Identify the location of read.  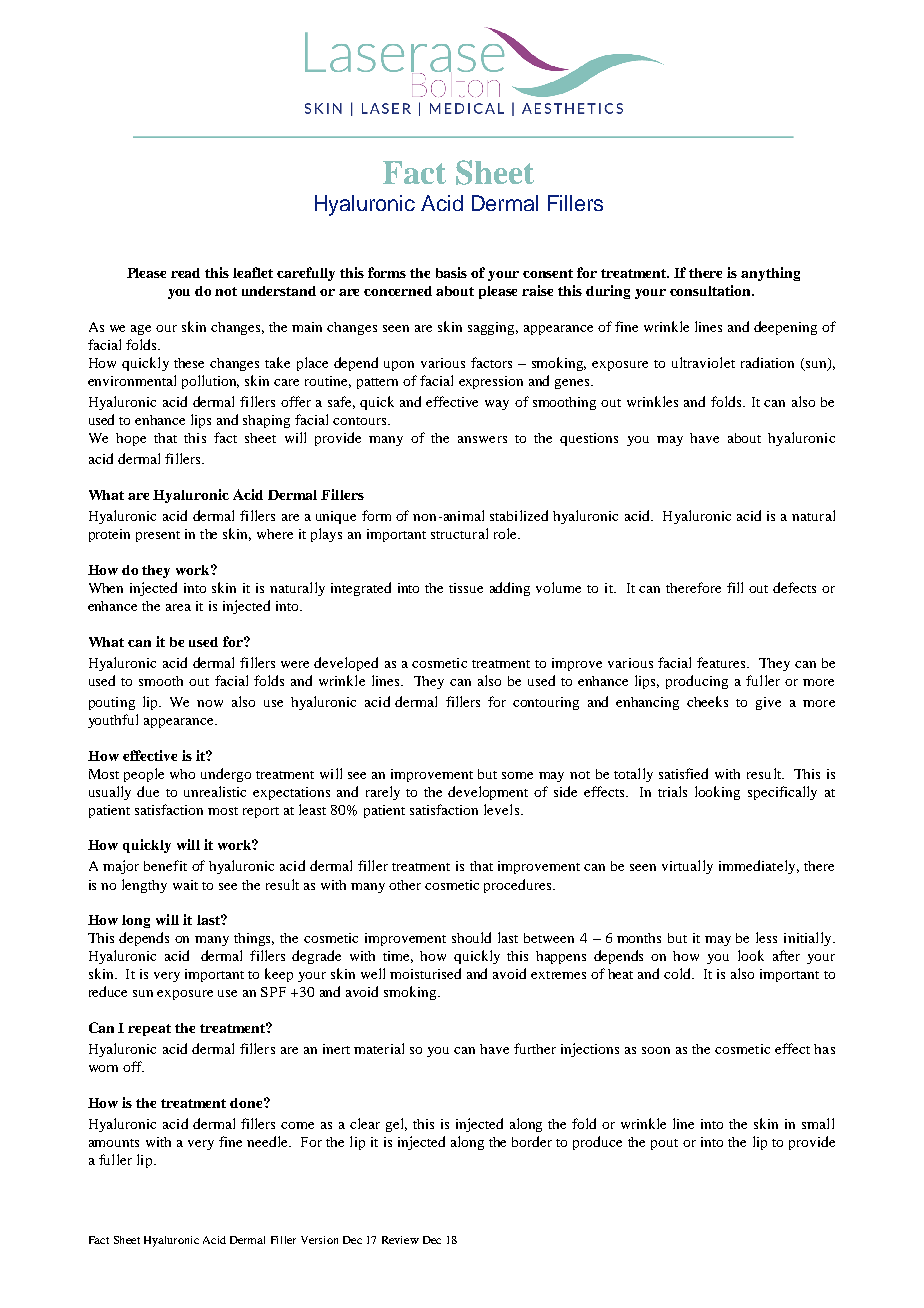
(185, 273).
